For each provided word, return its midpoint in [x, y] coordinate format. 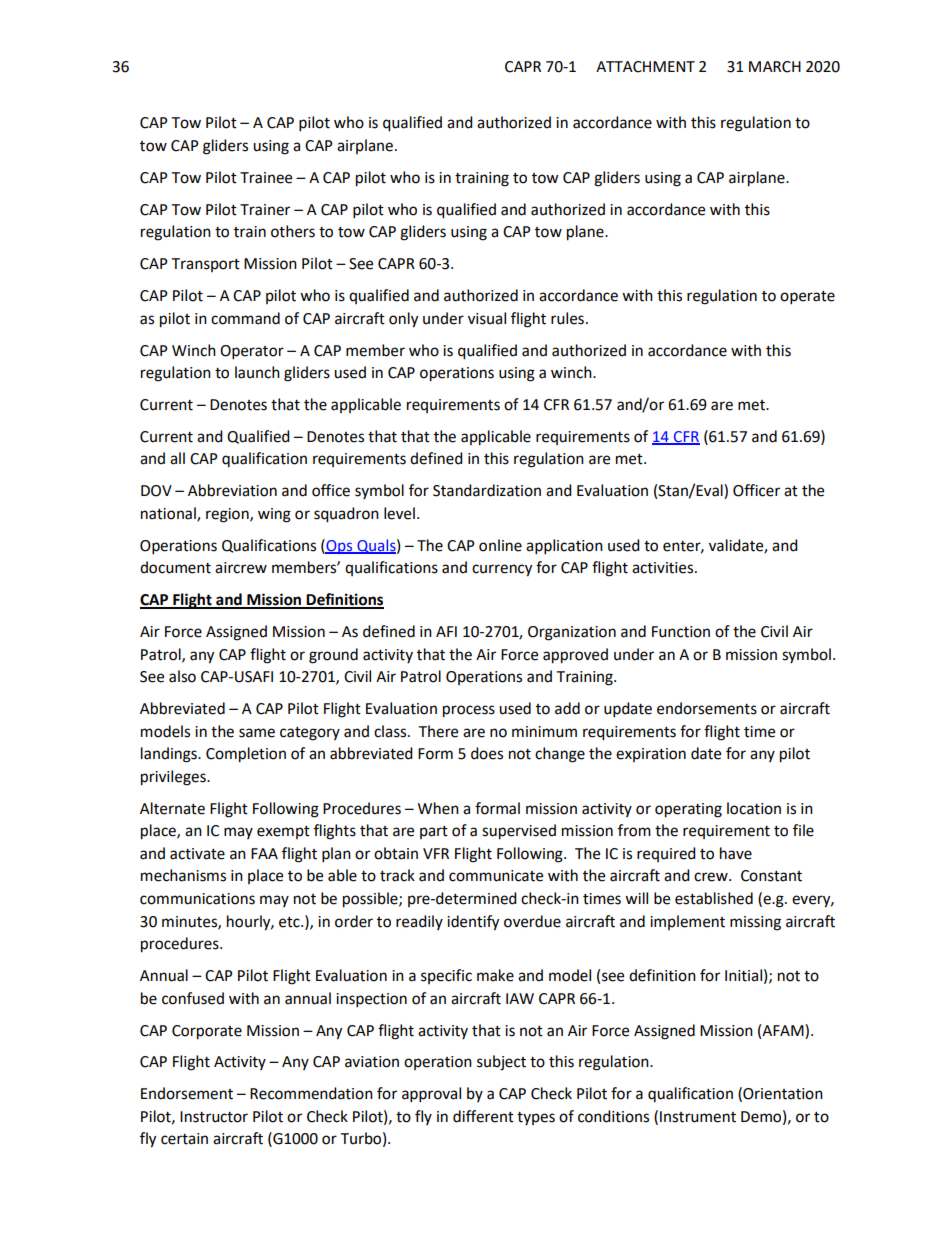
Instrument [698, 1117]
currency [502, 570]
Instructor [214, 1117]
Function [681, 632]
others [293, 231]
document [175, 567]
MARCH [775, 67]
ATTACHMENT [645, 67]
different [483, 1116]
